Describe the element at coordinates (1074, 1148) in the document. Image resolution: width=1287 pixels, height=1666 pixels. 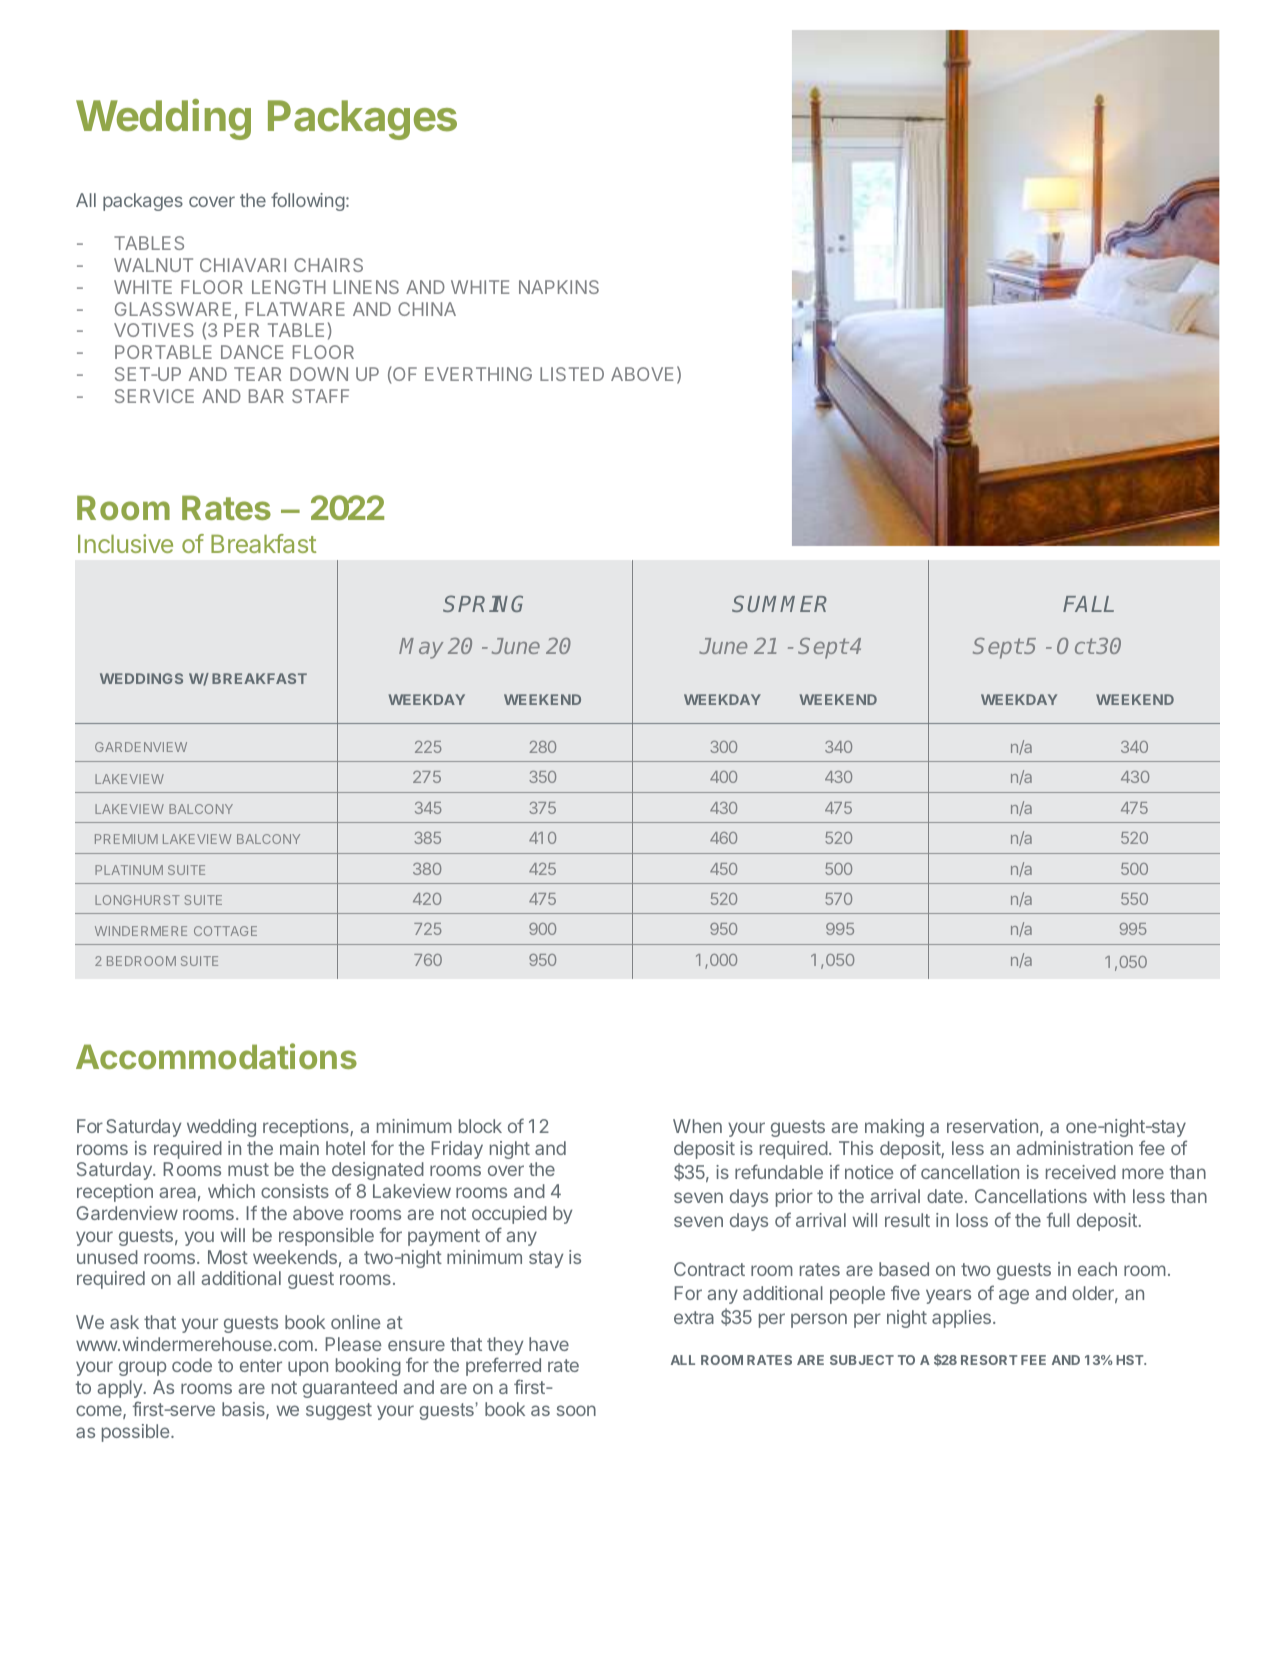
I see `administration` at that location.
